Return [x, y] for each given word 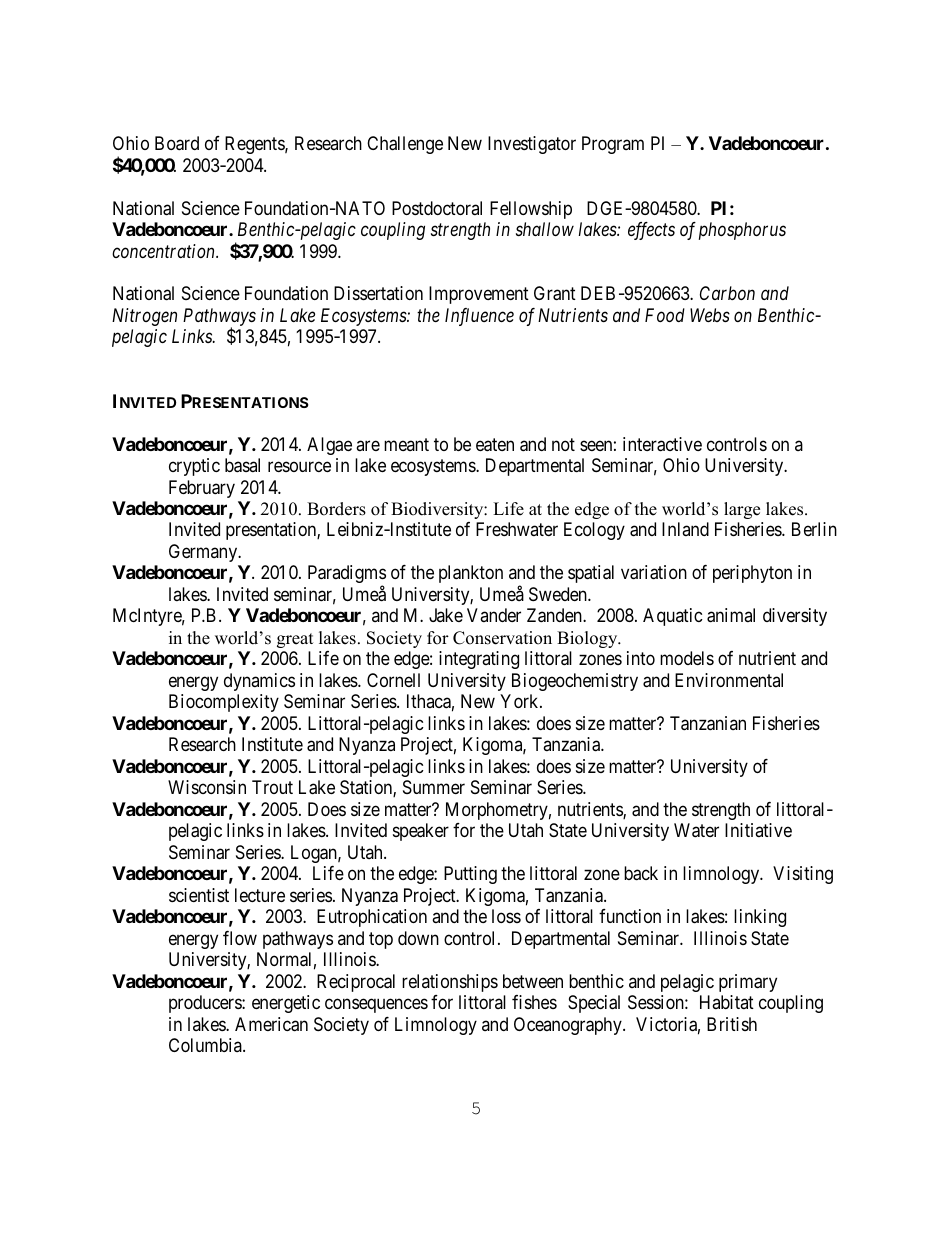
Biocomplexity [224, 703]
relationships [450, 983]
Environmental [729, 680]
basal [242, 465]
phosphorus [742, 231]
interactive [662, 444]
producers [206, 1004]
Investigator [532, 145]
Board [177, 143]
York [520, 701]
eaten [495, 445]
